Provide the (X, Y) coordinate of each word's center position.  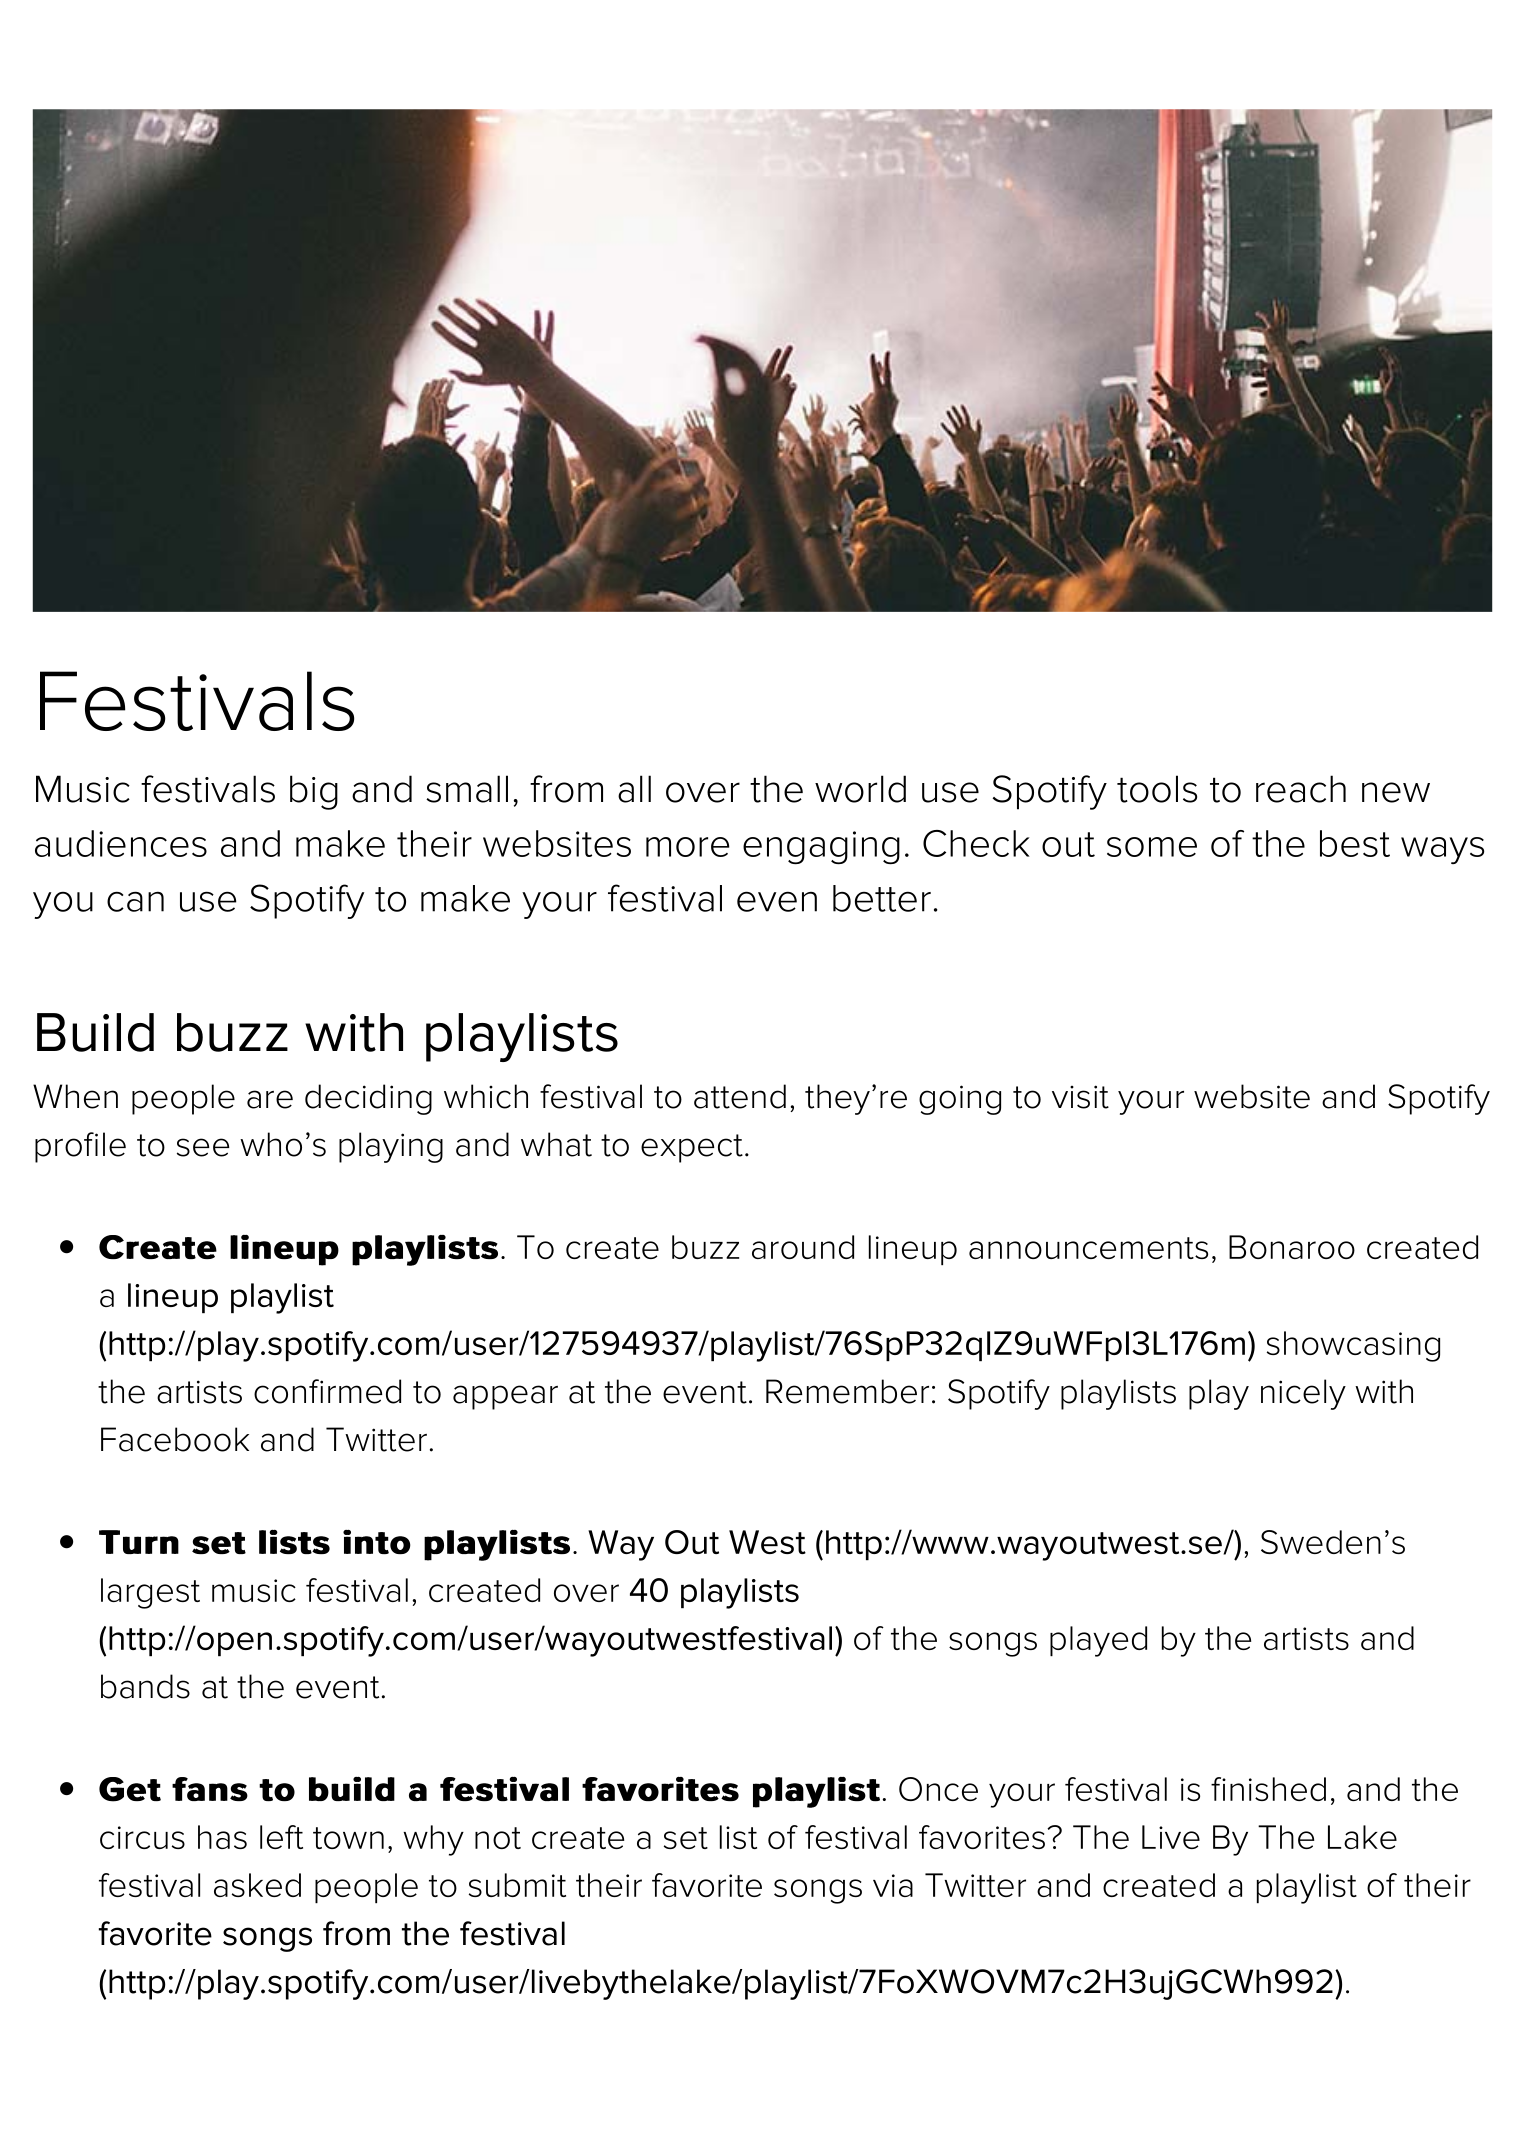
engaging (821, 847)
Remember (847, 1391)
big (314, 792)
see (203, 1147)
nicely (1303, 1394)
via (893, 1885)
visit (1080, 1097)
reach (1301, 789)
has (222, 1837)
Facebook (175, 1439)
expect (692, 1148)
